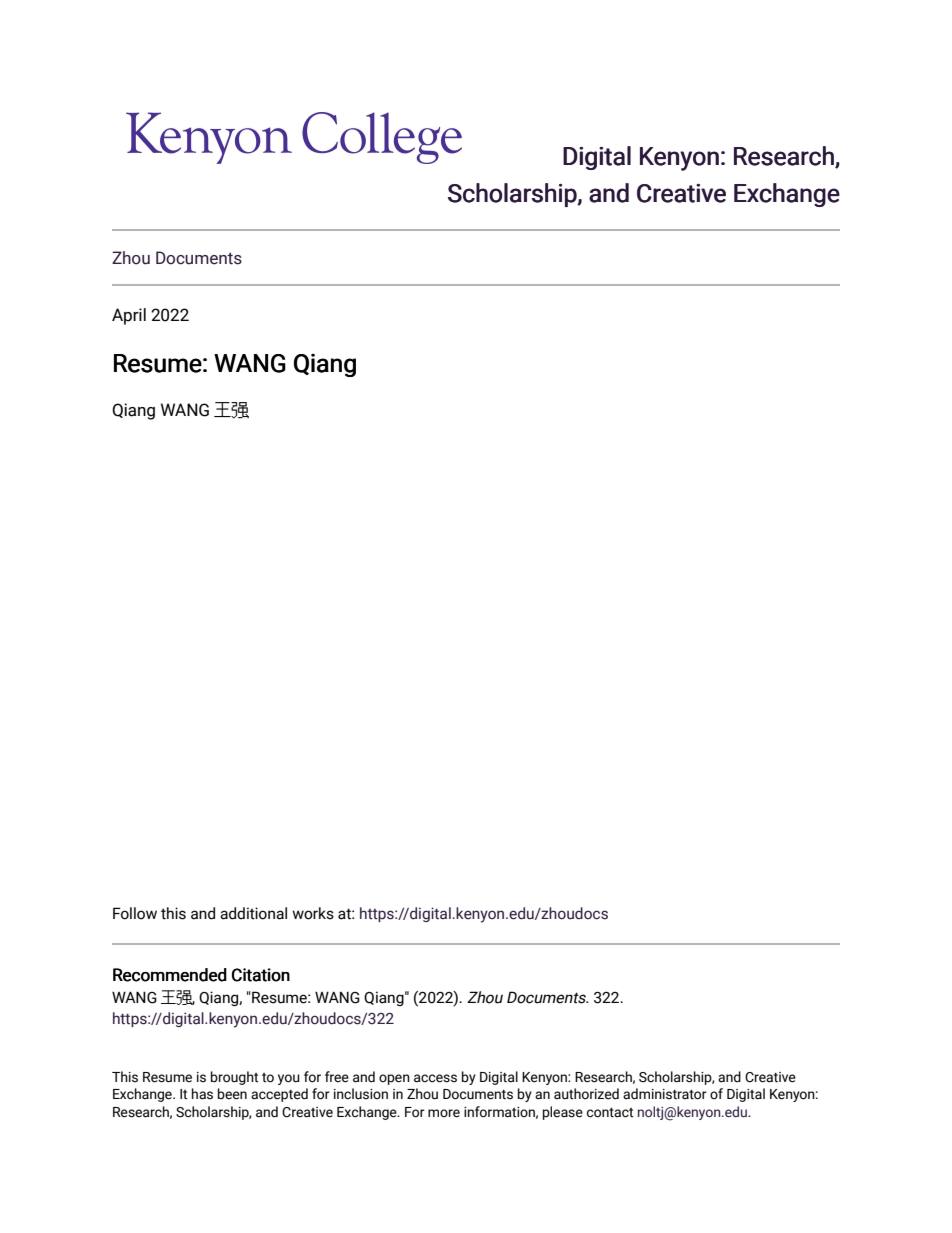  I want to click on inclusion, so click(361, 1094).
